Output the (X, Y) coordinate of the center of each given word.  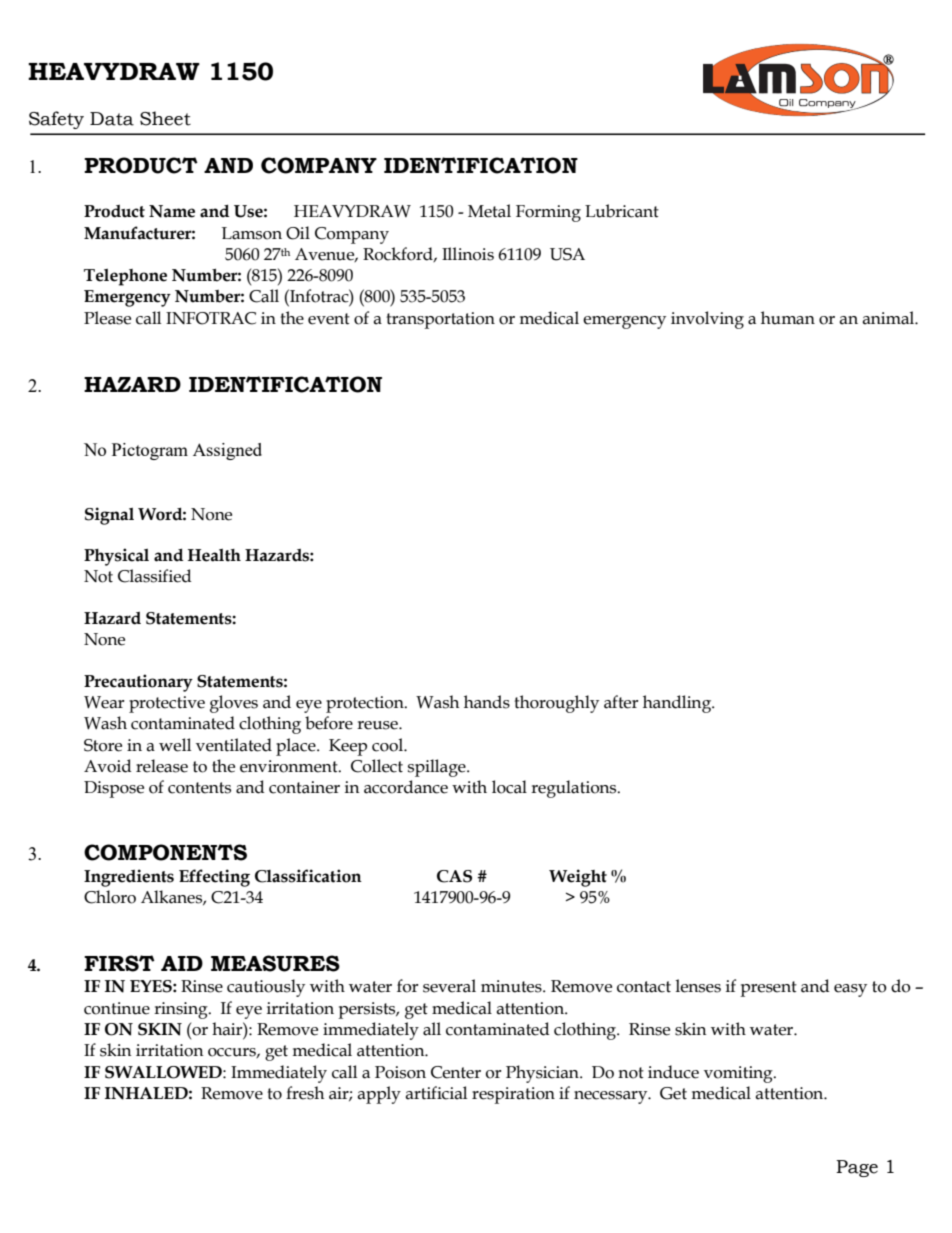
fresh (305, 1093)
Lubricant (622, 211)
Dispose (114, 789)
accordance (406, 787)
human (788, 318)
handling (678, 704)
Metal (489, 211)
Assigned (227, 451)
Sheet (165, 118)
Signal (109, 516)
